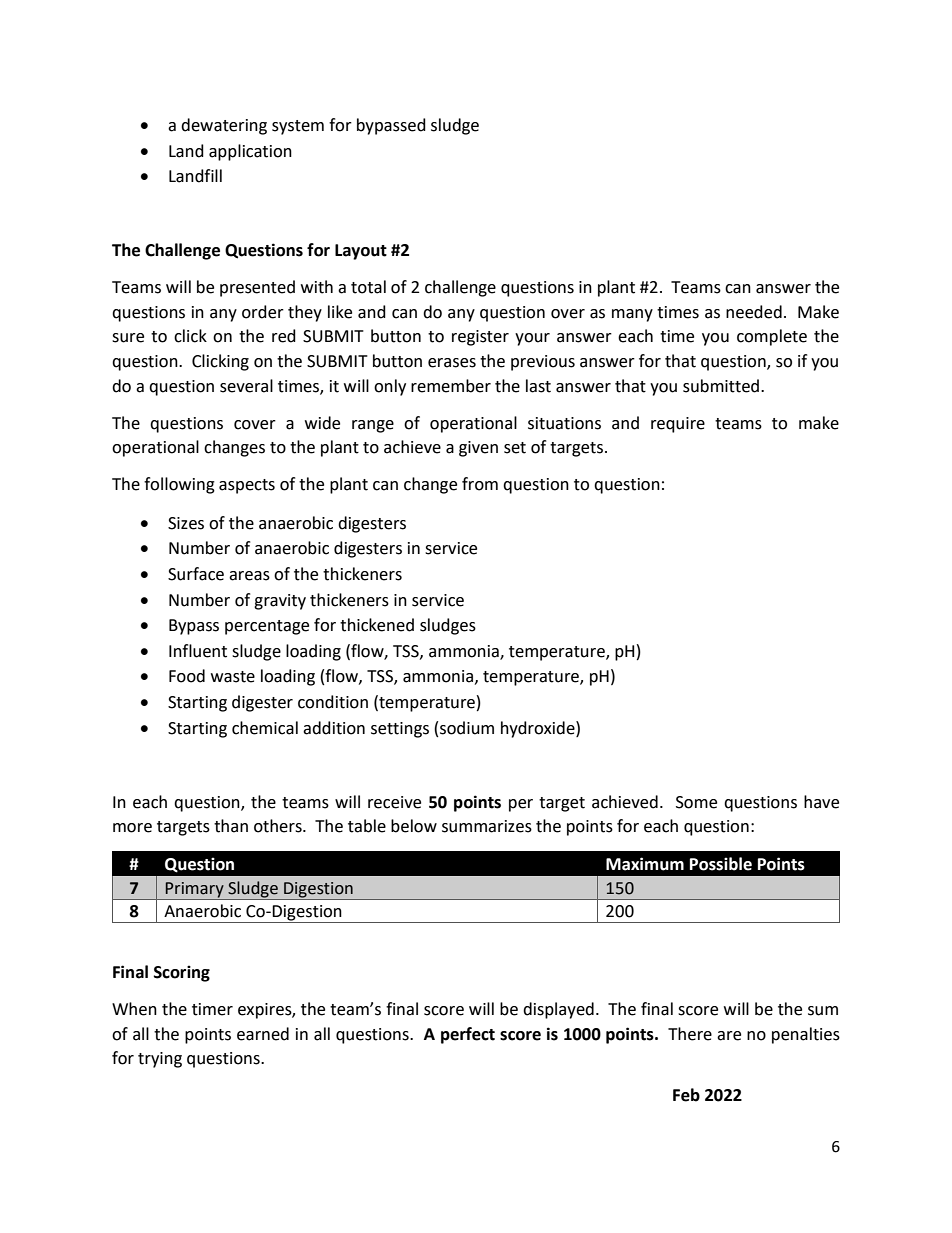  Describe the element at coordinates (265, 728) in the screenshot. I see `chemical` at that location.
